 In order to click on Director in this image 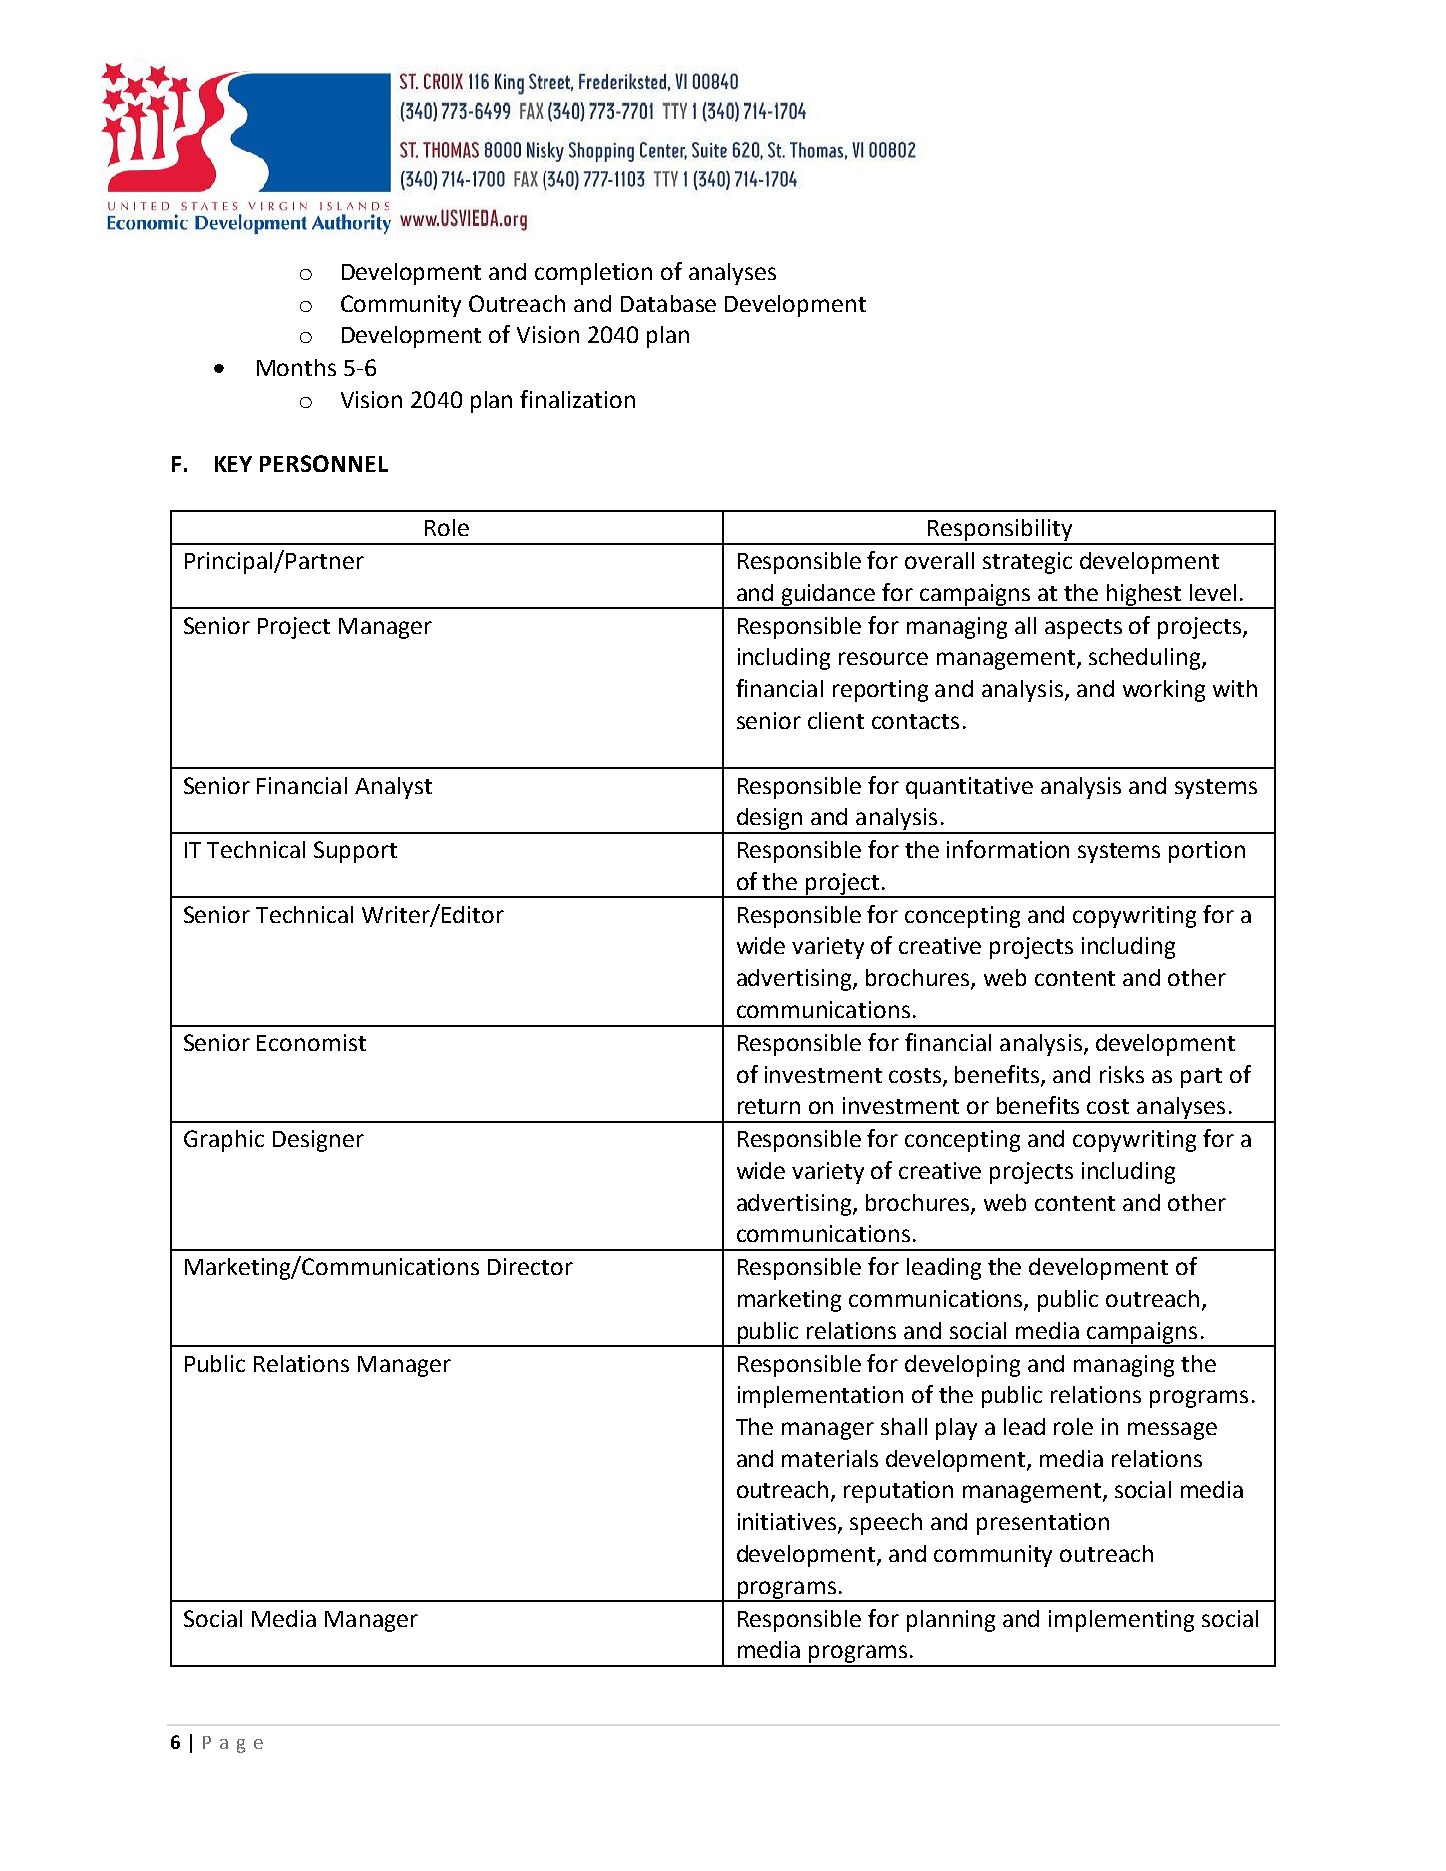, I will do `click(530, 1266)`.
